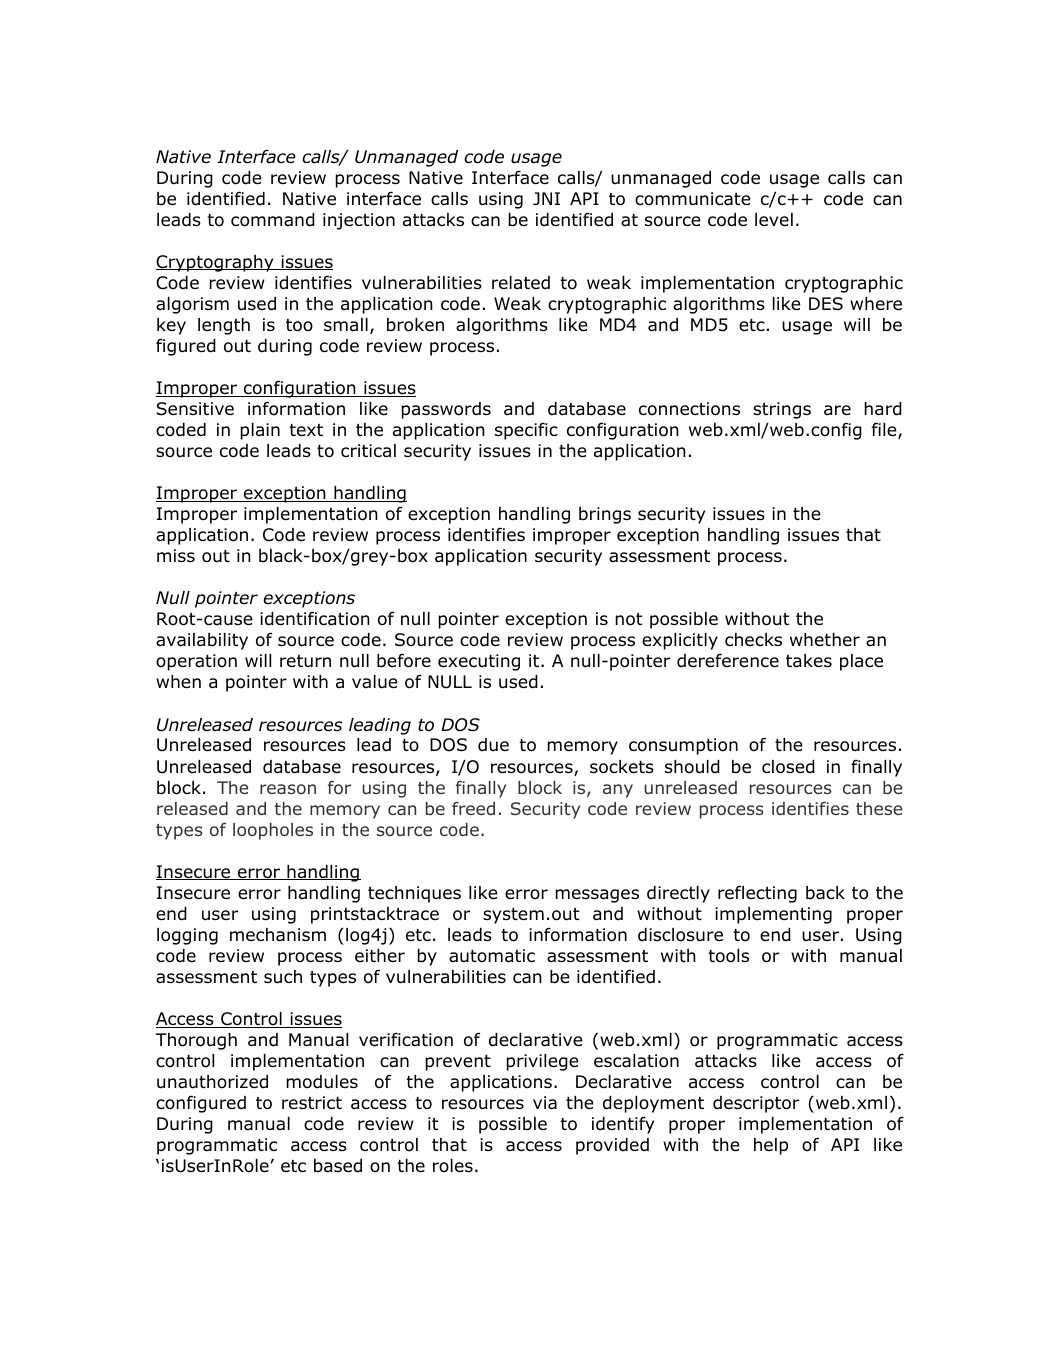 The width and height of the document is (1059, 1371). What do you see at coordinates (526, 431) in the document?
I see `specific` at bounding box center [526, 431].
